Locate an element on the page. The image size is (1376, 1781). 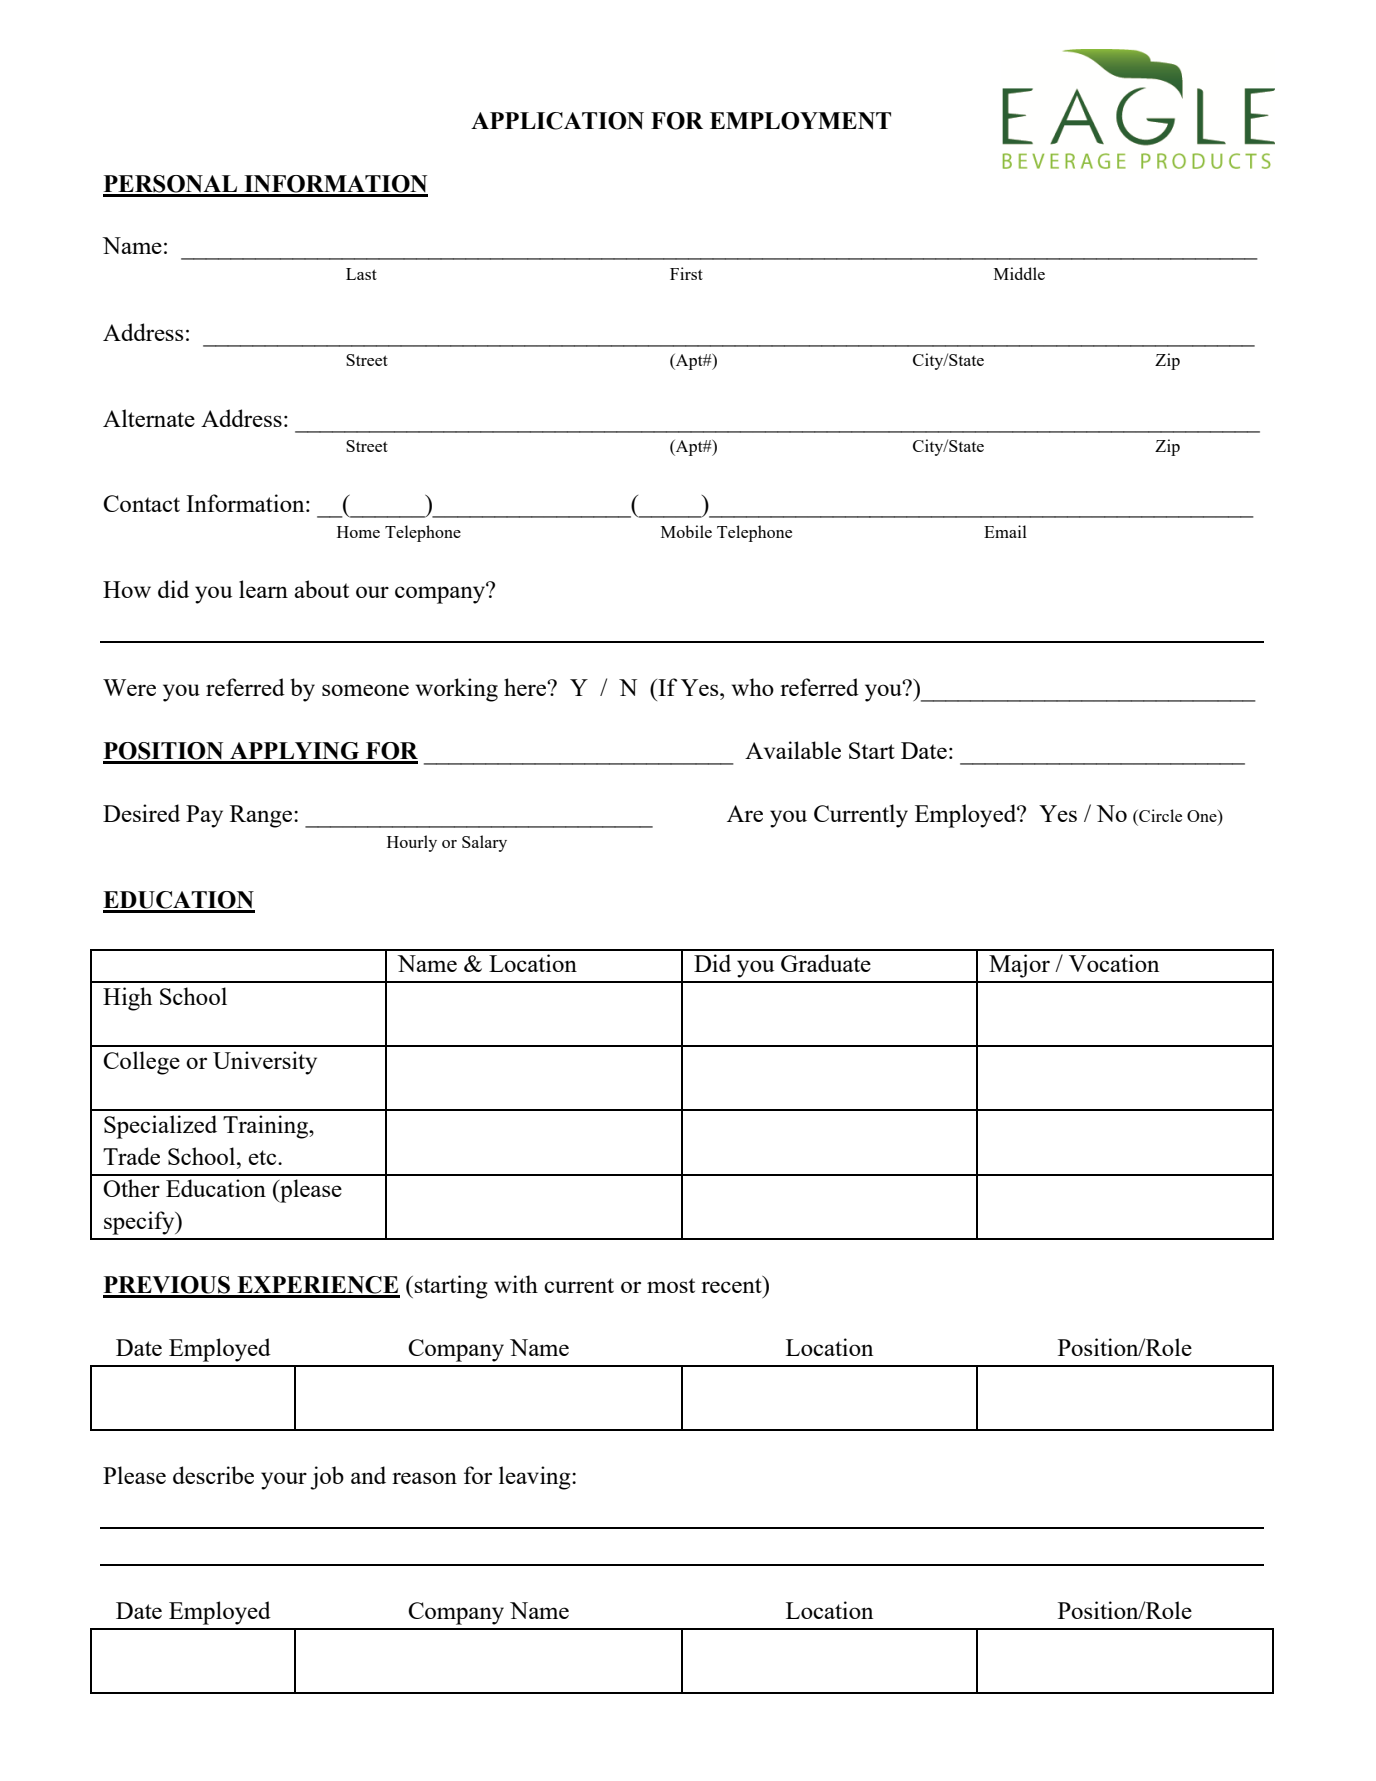
Range is located at coordinates (262, 816).
